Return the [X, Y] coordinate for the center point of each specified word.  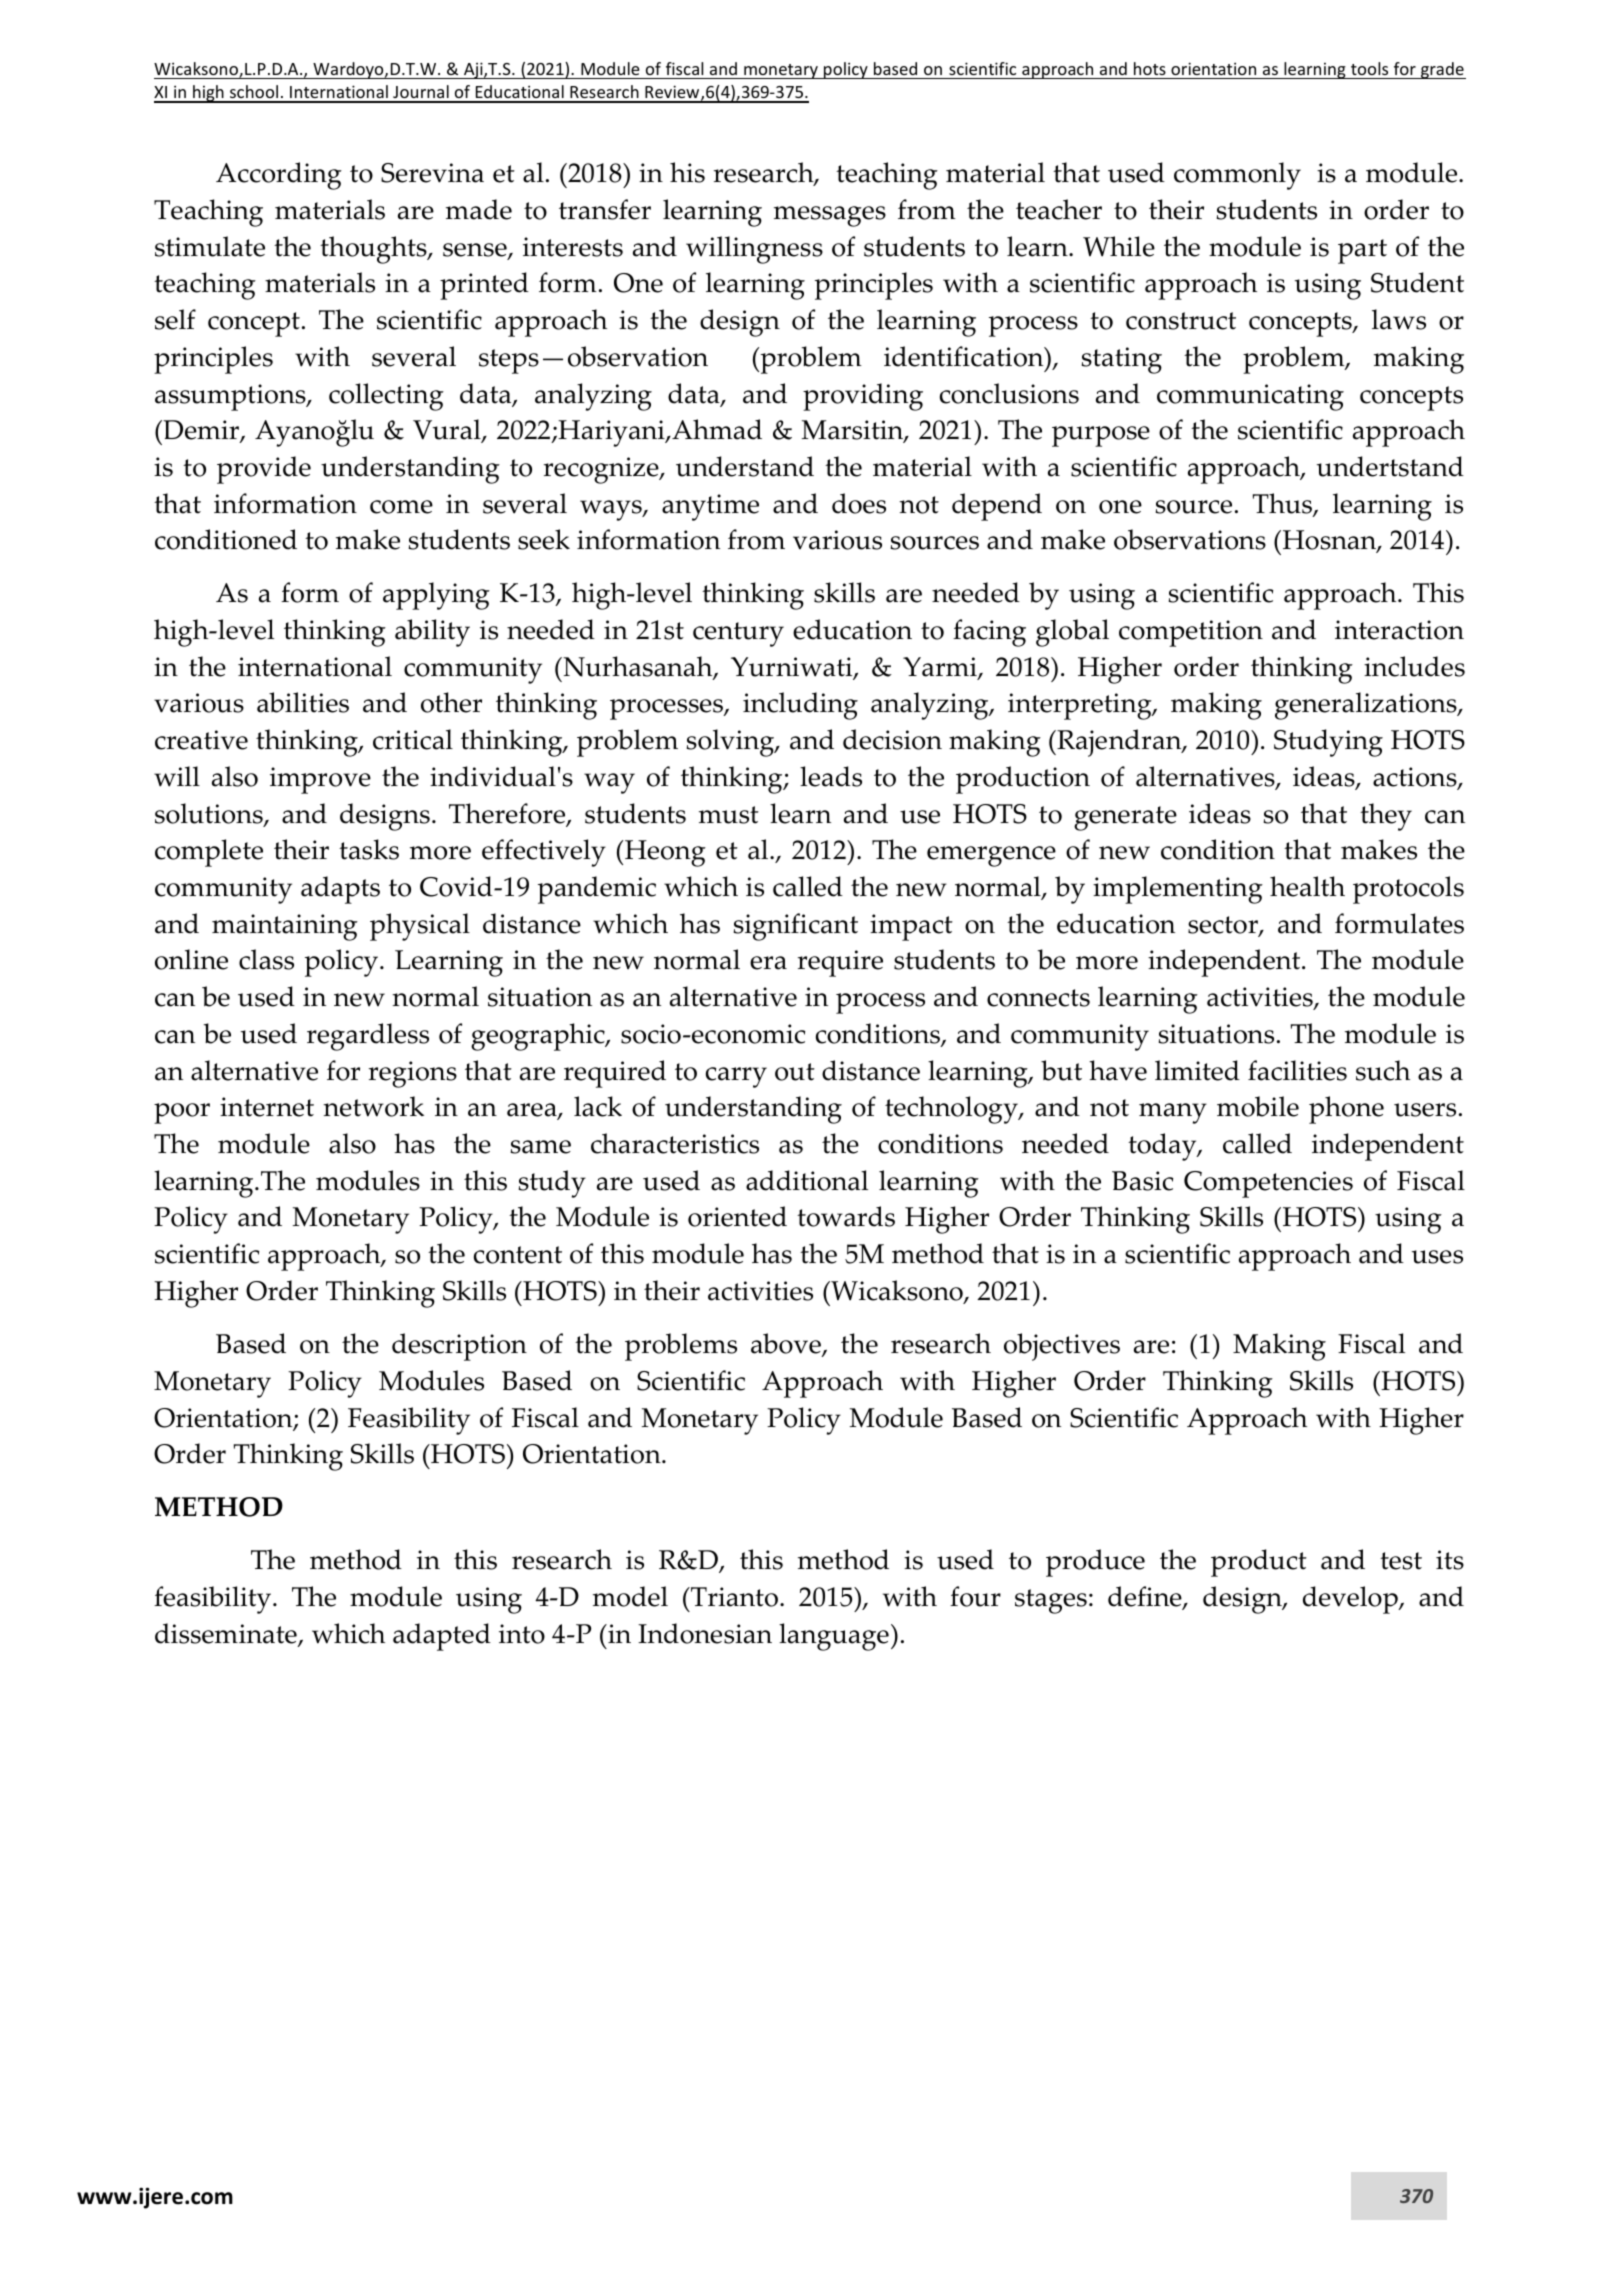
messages [830, 216]
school [254, 93]
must [729, 815]
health [1307, 886]
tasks [369, 849]
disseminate [227, 1635]
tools [1369, 68]
